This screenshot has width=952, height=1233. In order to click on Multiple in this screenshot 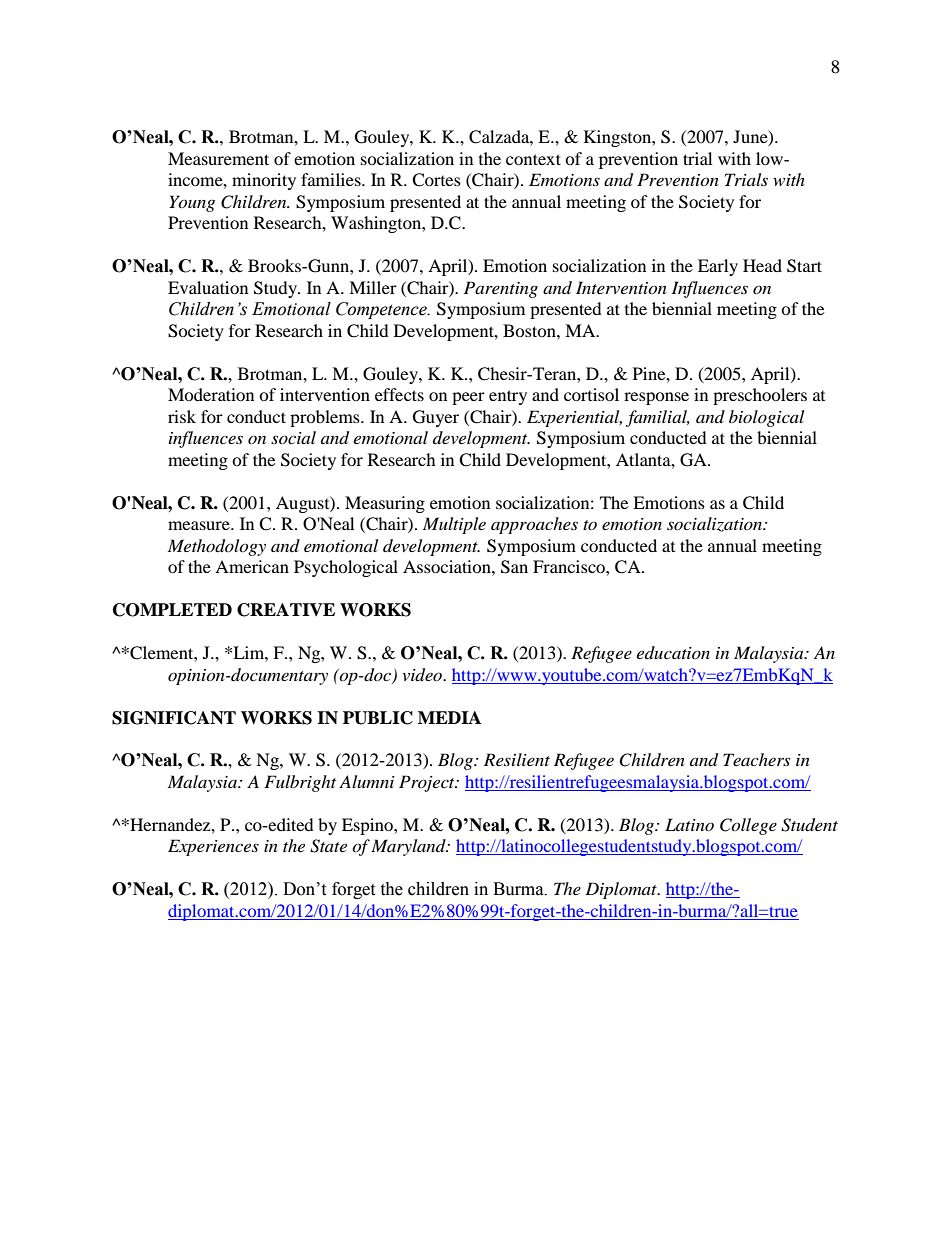, I will do `click(454, 525)`.
